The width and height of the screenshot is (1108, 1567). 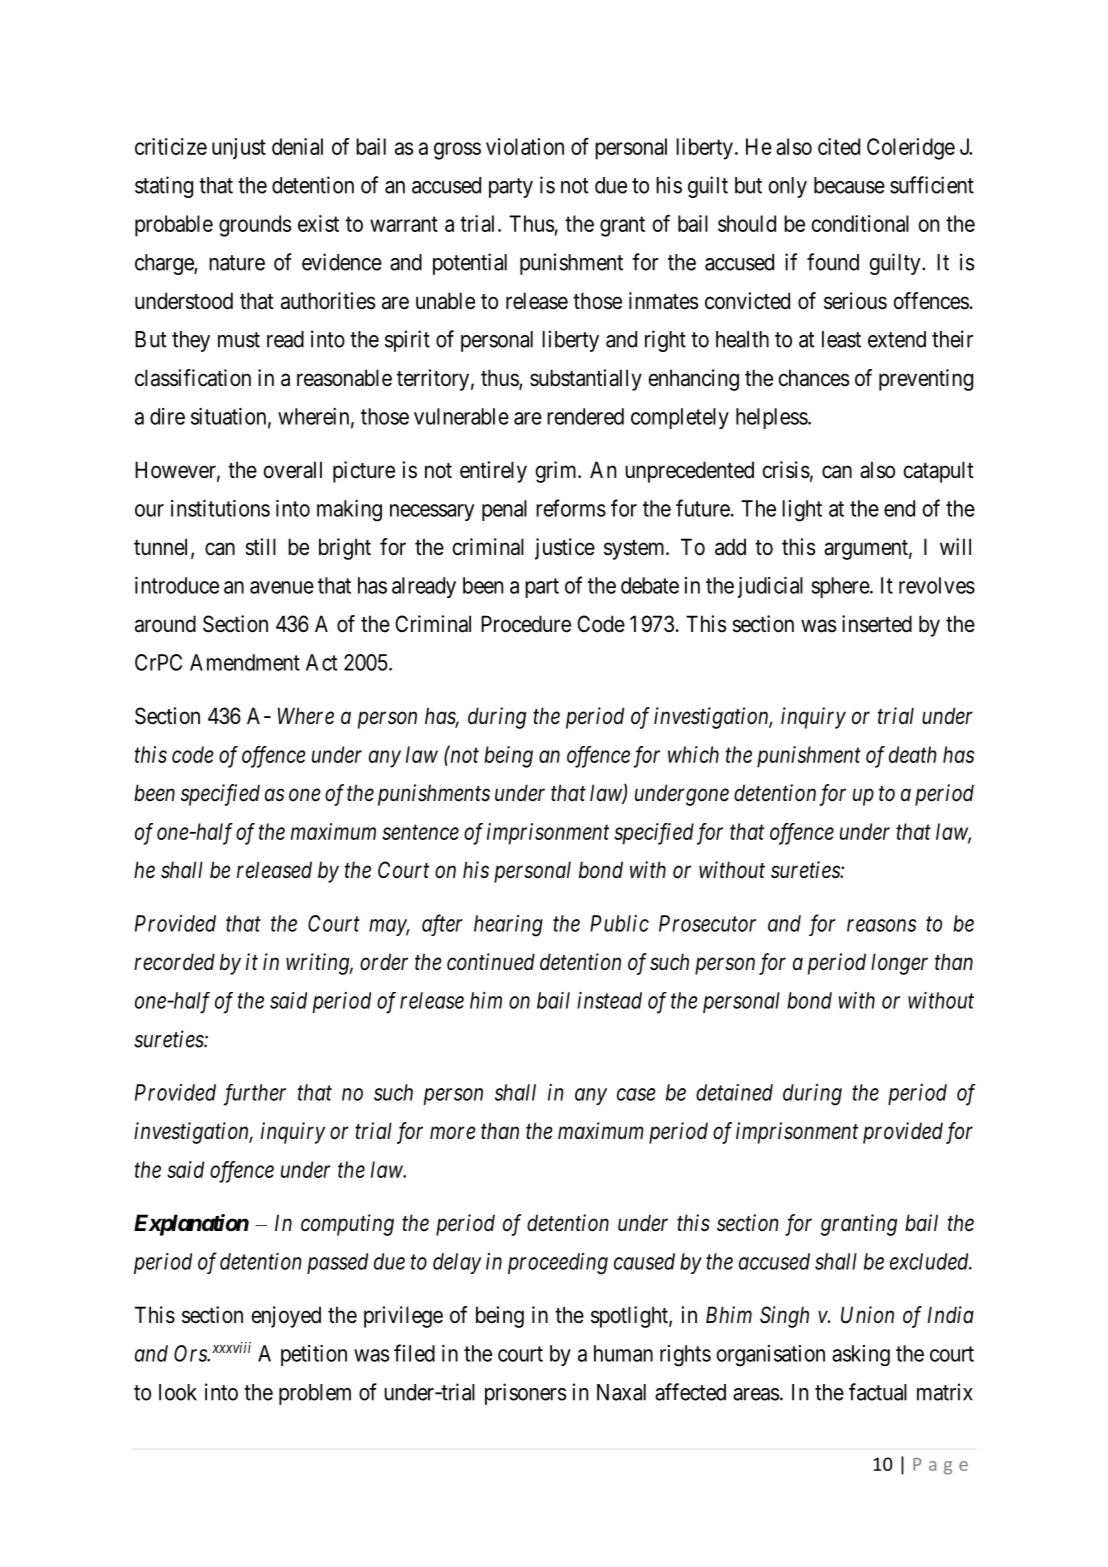 I want to click on instead, so click(x=609, y=1000).
